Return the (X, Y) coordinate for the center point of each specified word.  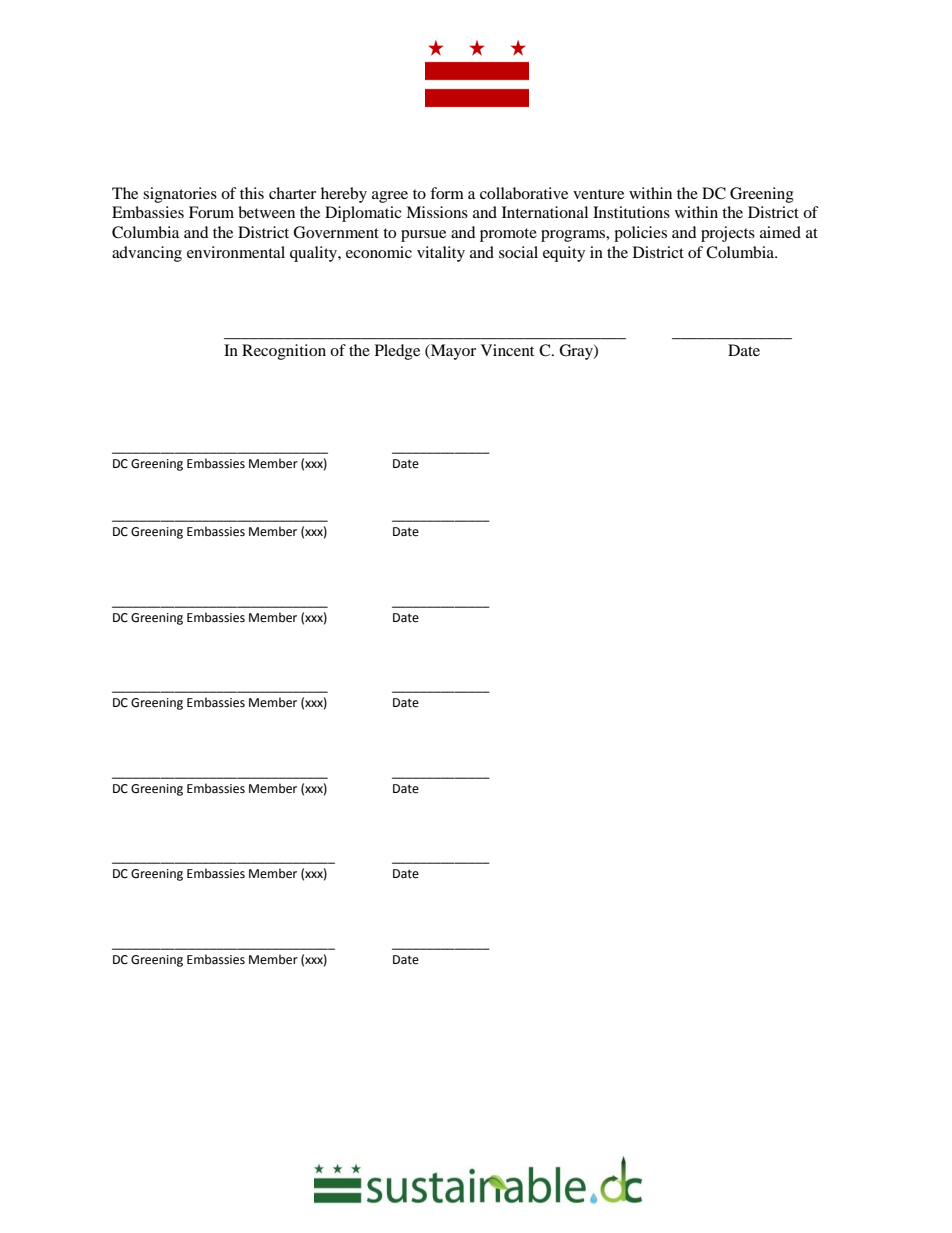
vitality (441, 254)
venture (598, 194)
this (252, 193)
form (447, 193)
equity (564, 254)
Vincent (507, 350)
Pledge (397, 352)
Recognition (284, 352)
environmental (236, 252)
